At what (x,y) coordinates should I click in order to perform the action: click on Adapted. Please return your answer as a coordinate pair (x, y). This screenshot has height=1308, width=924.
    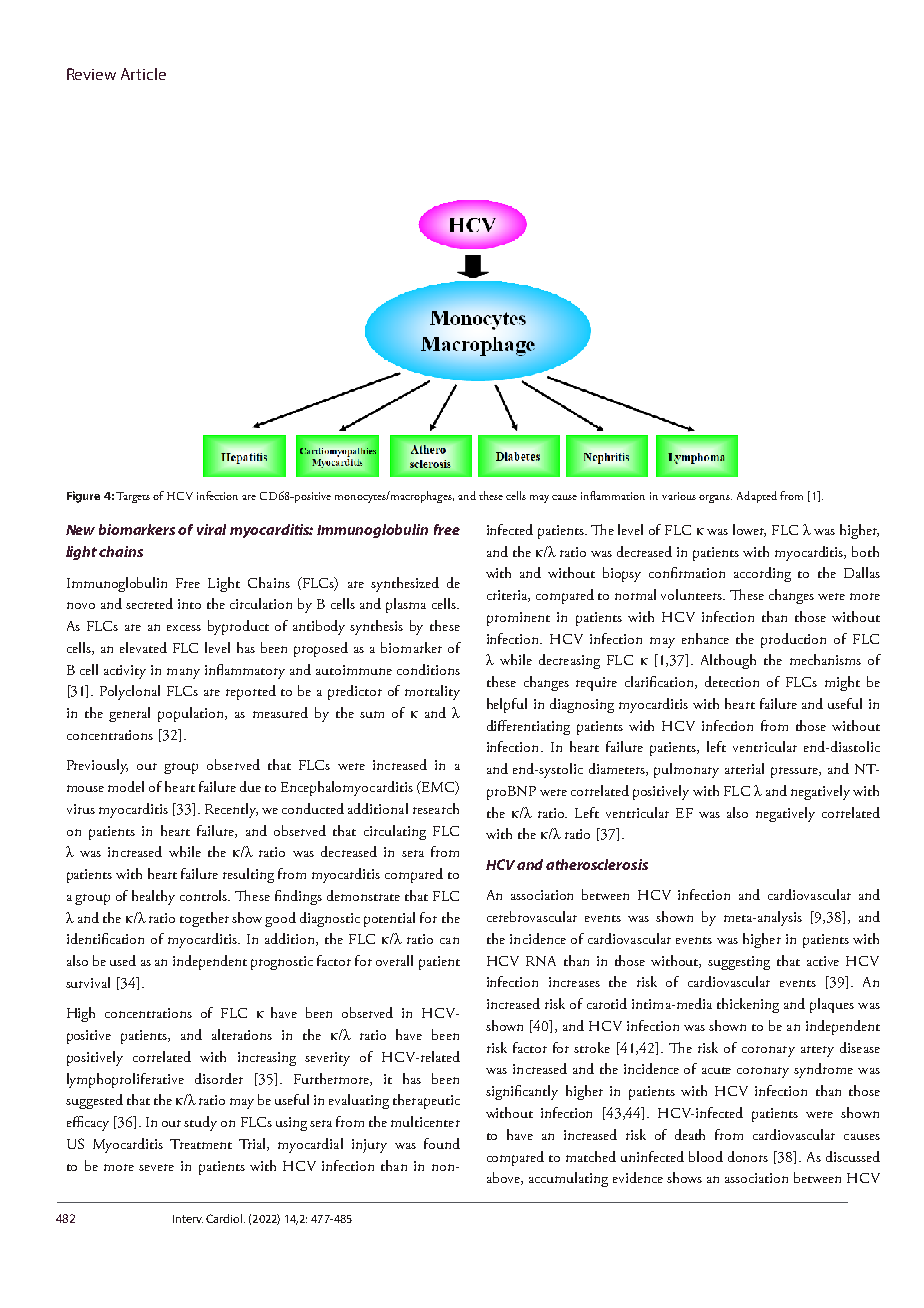
    Looking at the image, I should click on (757, 497).
